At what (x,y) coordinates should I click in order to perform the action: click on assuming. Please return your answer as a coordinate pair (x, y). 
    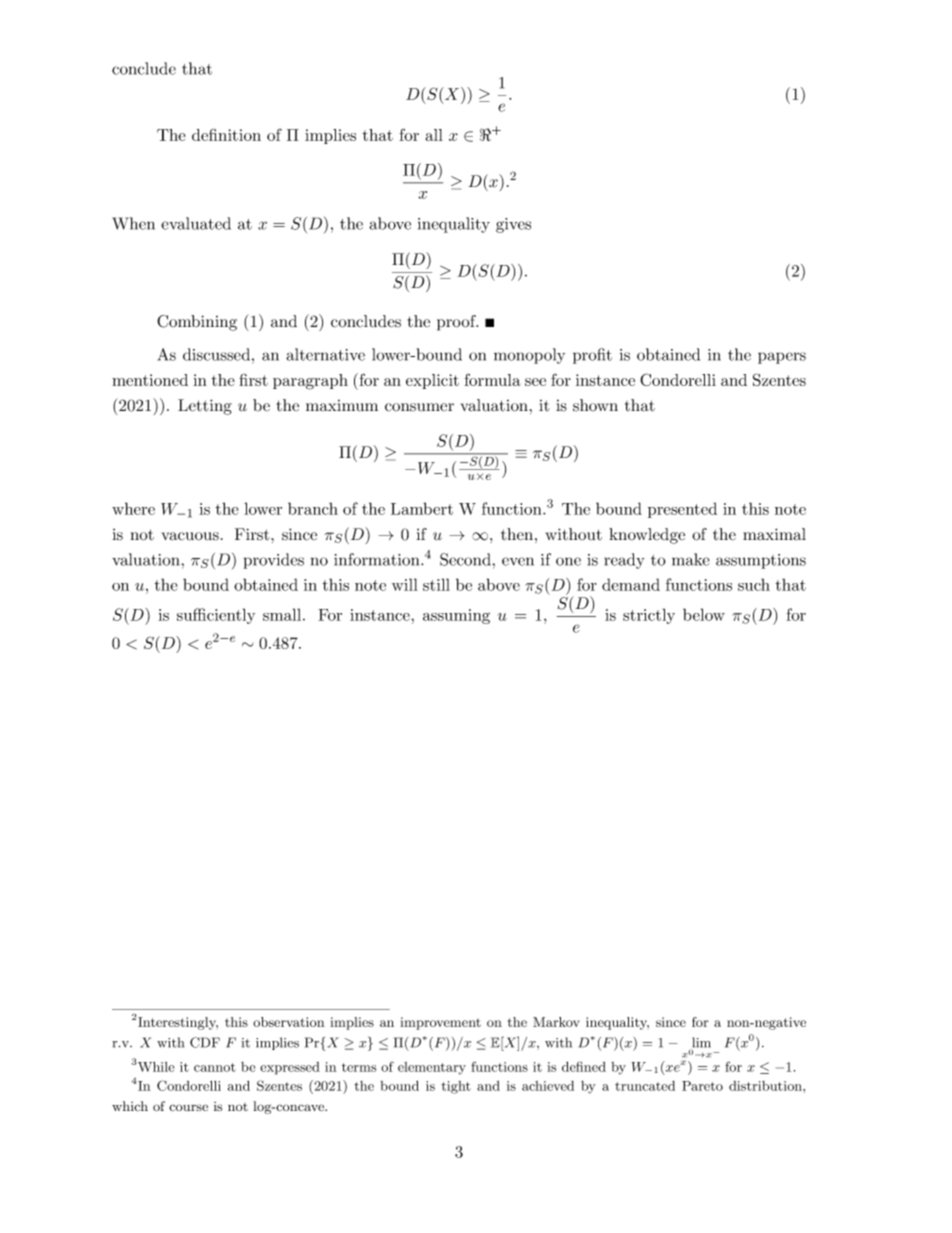
    Looking at the image, I should click on (456, 616).
